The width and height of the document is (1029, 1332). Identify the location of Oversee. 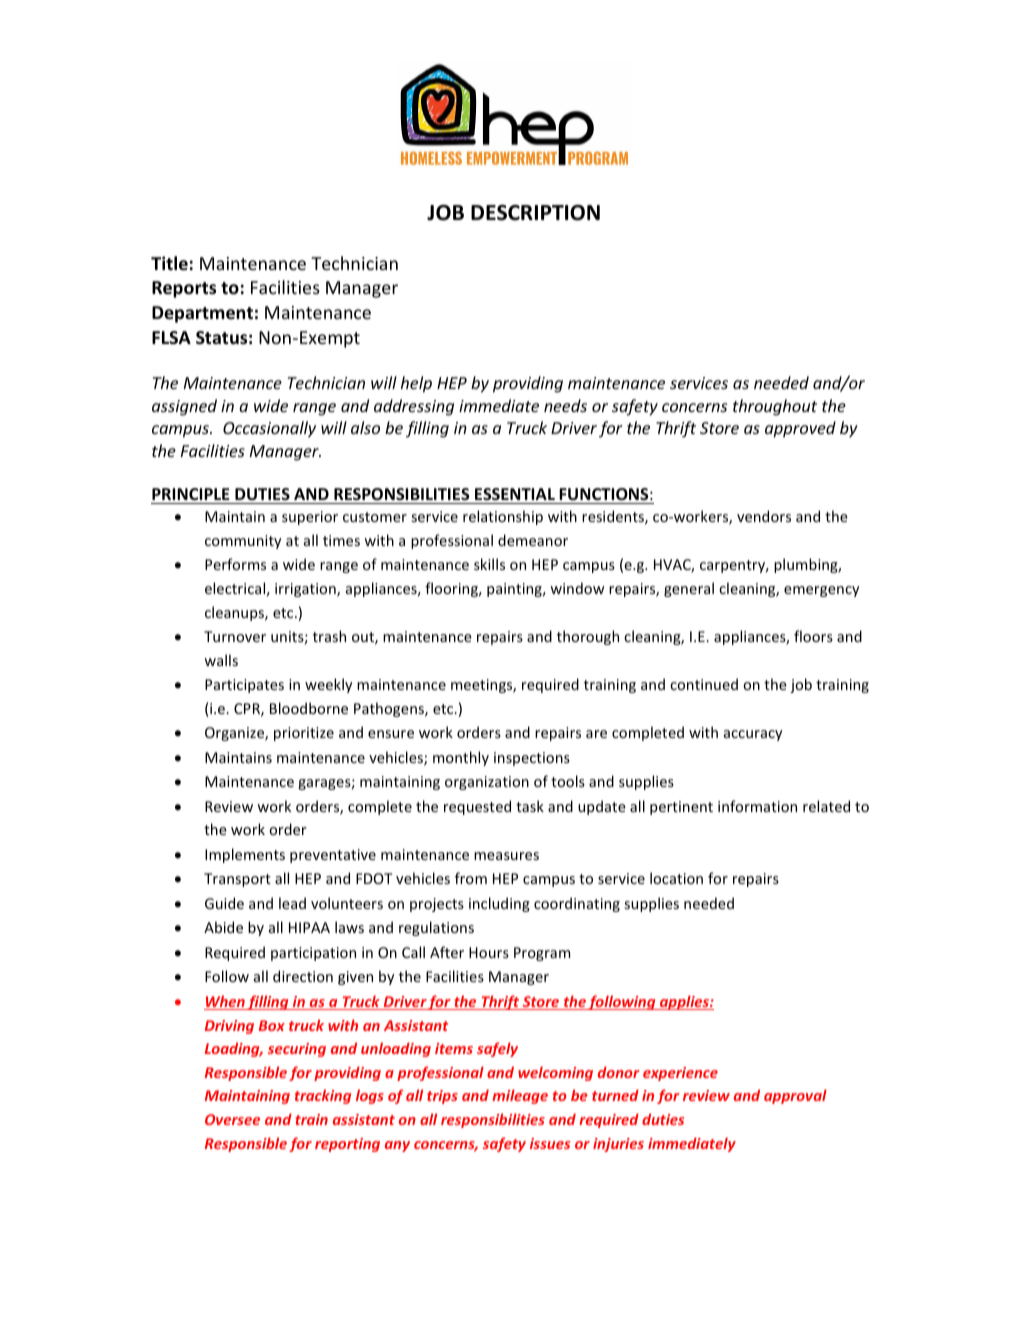
(232, 1119).
